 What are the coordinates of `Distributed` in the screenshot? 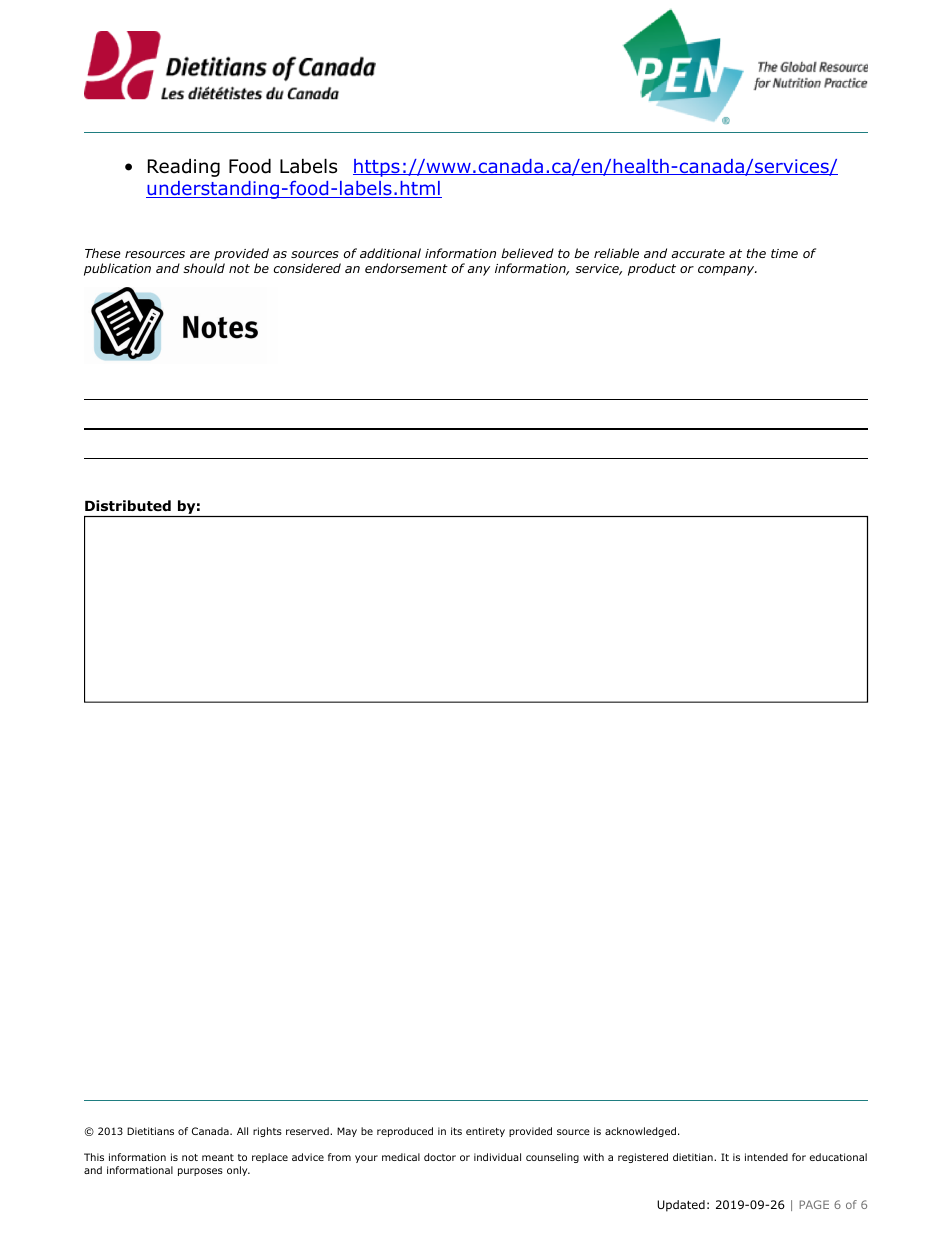 It's located at (128, 505).
